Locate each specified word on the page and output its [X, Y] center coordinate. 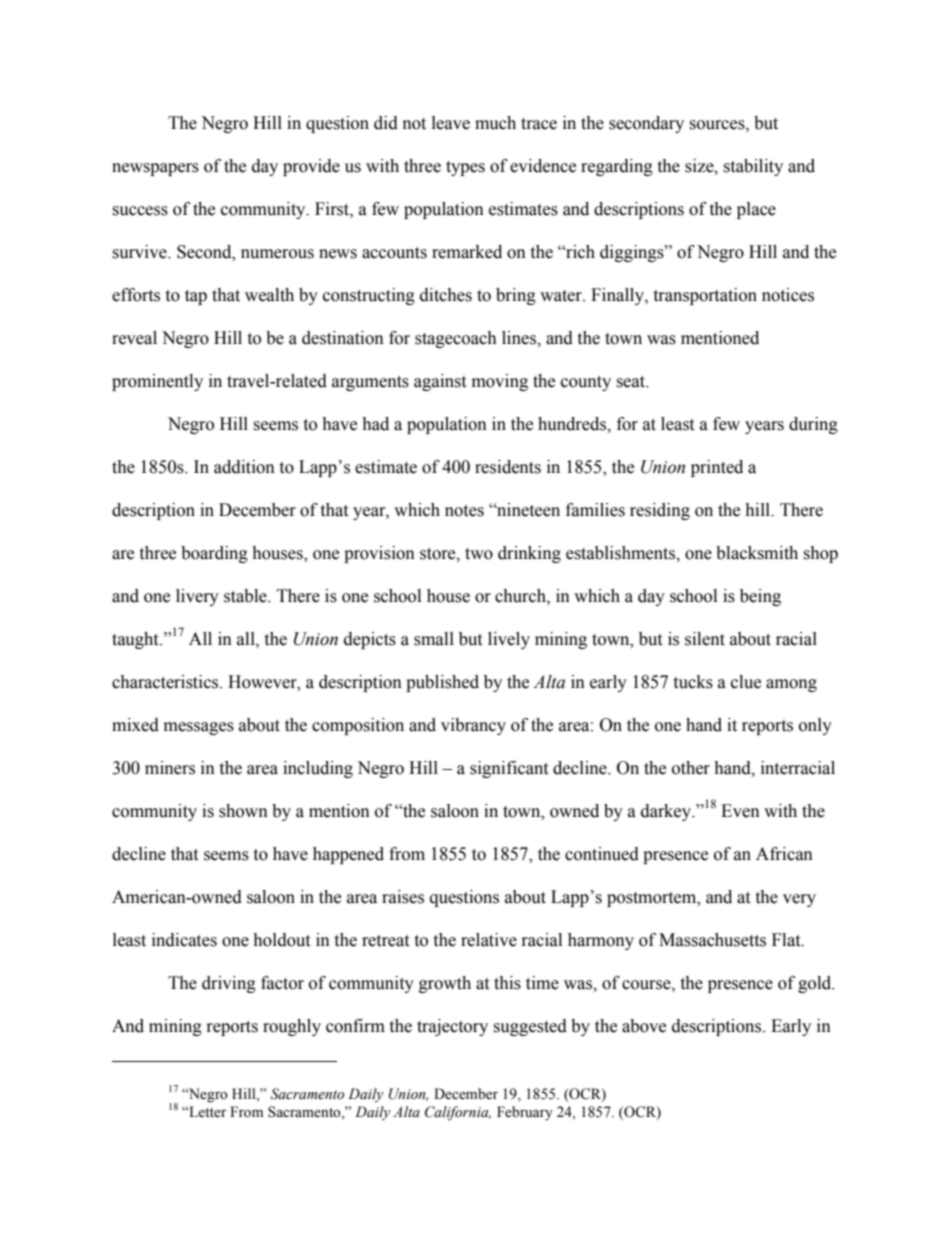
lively [509, 640]
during [813, 425]
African [784, 854]
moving [500, 382]
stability [753, 167]
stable [246, 596]
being [760, 597]
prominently [157, 382]
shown [243, 811]
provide [311, 167]
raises [403, 897]
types [465, 168]
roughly [292, 1027]
